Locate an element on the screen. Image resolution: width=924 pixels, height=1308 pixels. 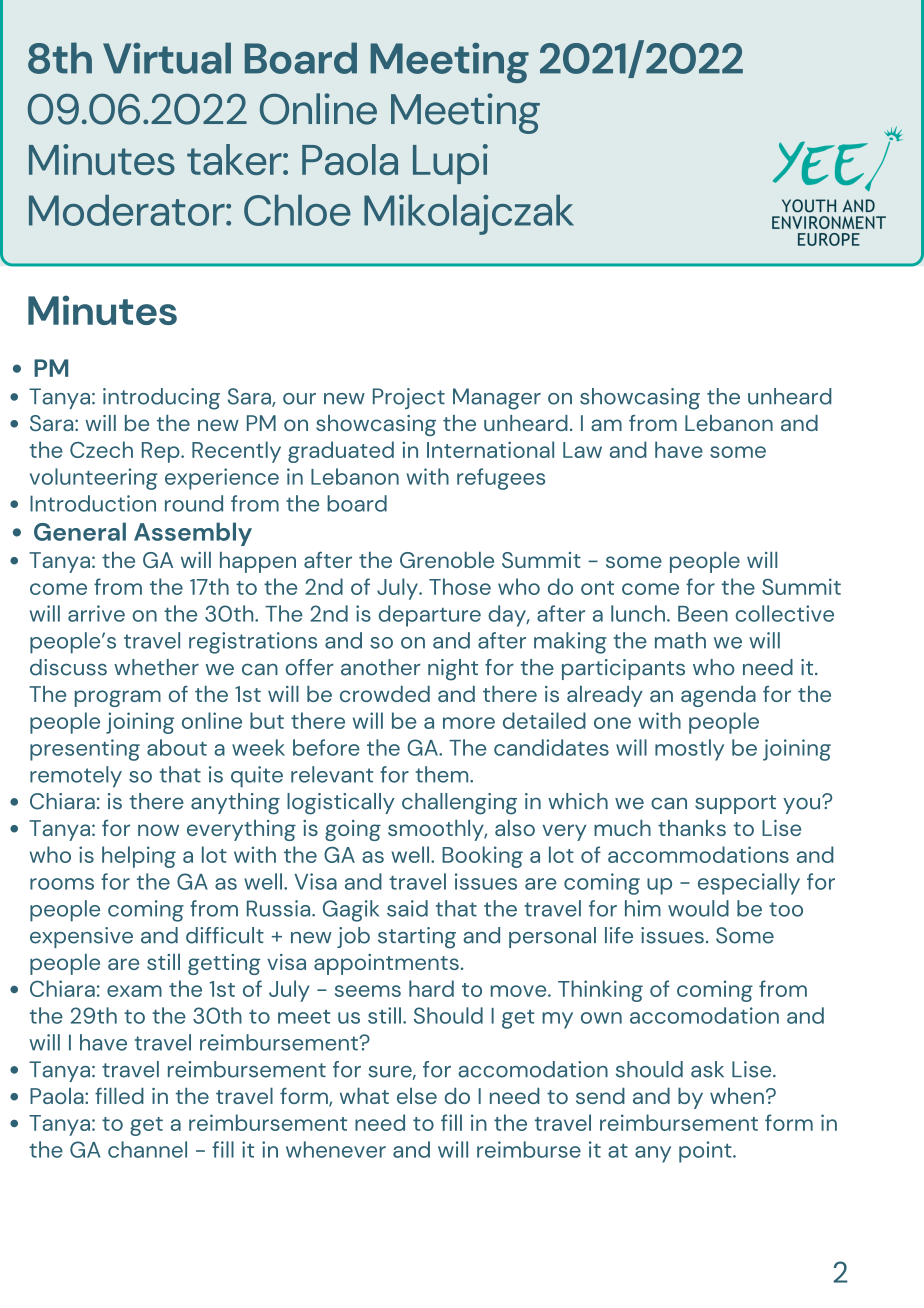
Law is located at coordinates (582, 450).
